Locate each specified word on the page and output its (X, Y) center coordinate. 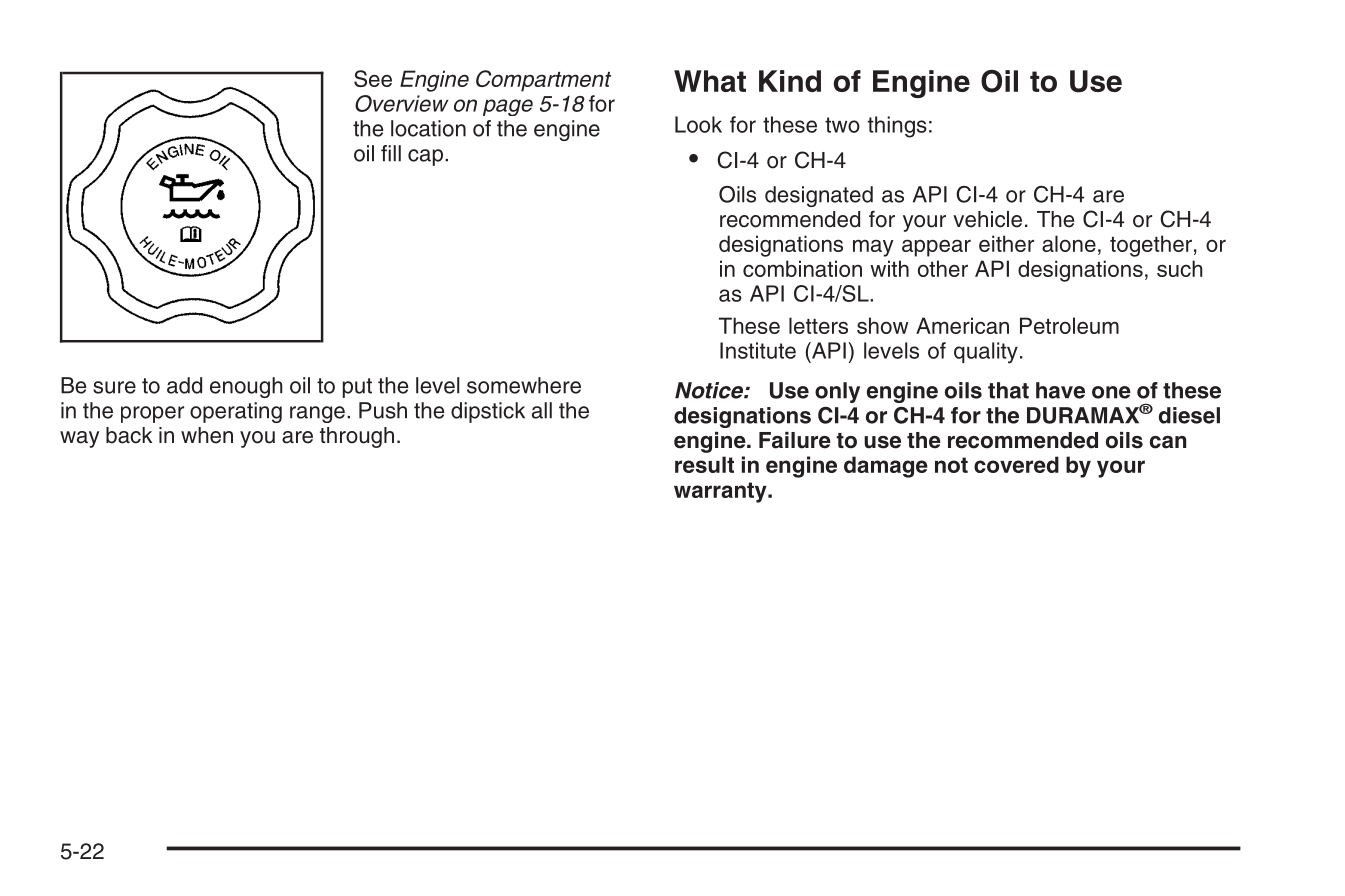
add (184, 385)
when (207, 435)
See (373, 78)
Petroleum (1069, 325)
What (710, 81)
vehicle (987, 219)
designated (819, 196)
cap (425, 157)
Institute (758, 350)
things (897, 127)
